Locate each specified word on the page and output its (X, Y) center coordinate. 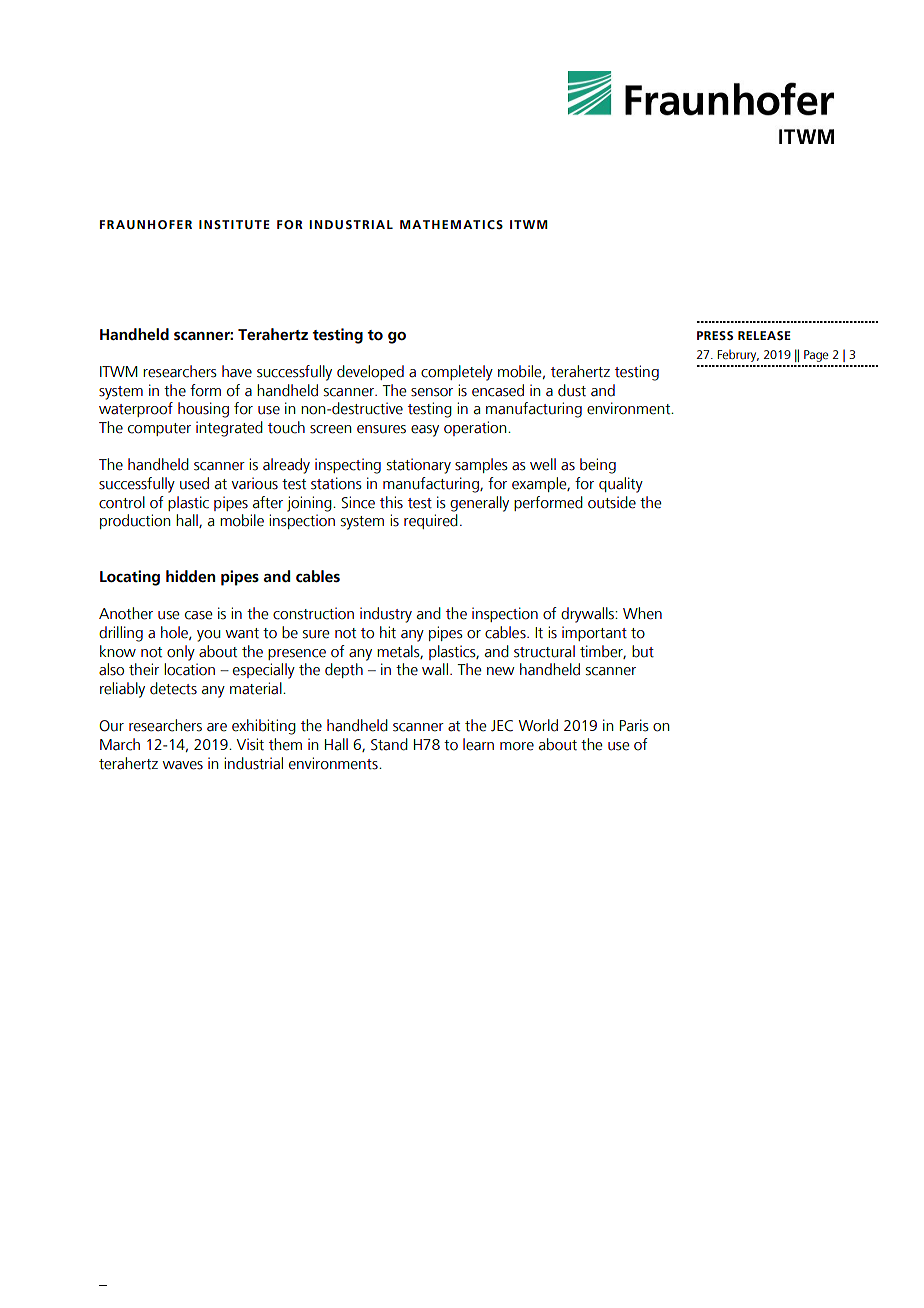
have (237, 371)
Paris (634, 725)
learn (478, 744)
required (431, 521)
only (181, 653)
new (501, 671)
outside (612, 502)
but (643, 651)
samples (481, 465)
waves (183, 765)
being (598, 466)
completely (457, 373)
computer (159, 429)
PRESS (715, 335)
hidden (190, 576)
